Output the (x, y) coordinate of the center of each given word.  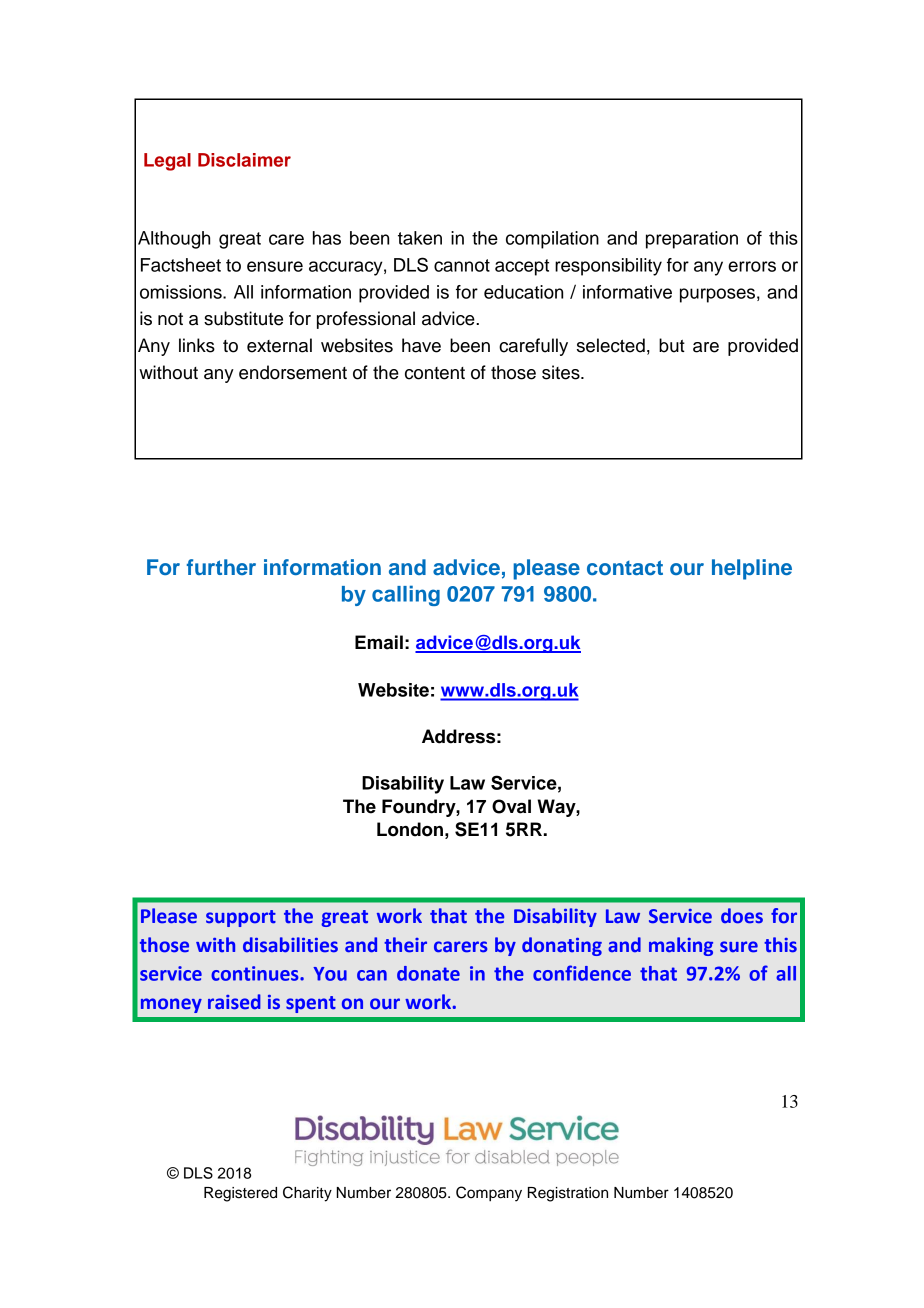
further (221, 567)
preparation (692, 240)
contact (625, 567)
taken (420, 238)
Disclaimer (244, 160)
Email (379, 642)
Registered (240, 1194)
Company (489, 1194)
